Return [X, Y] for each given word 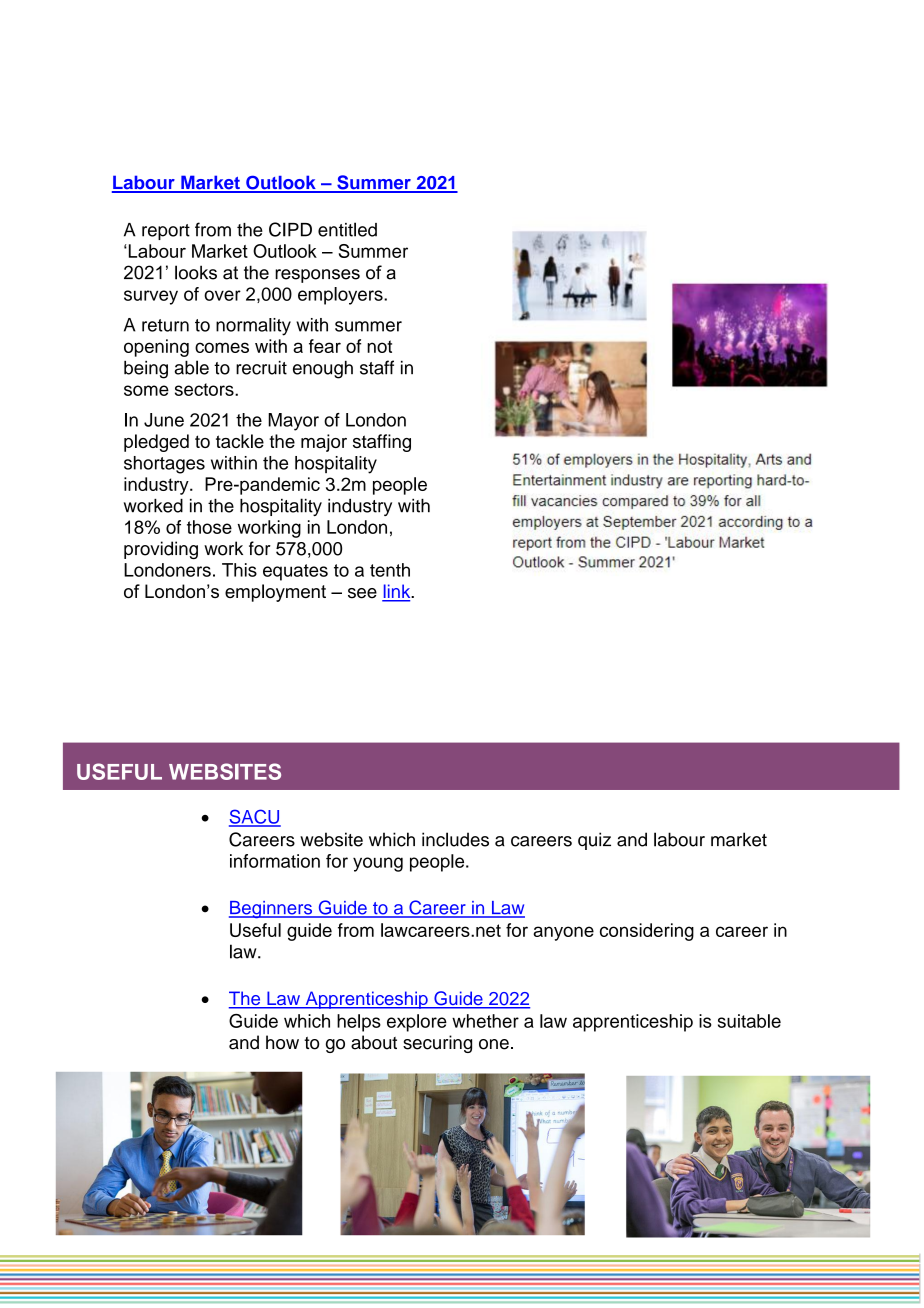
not [379, 346]
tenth [390, 570]
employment [275, 593]
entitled [347, 229]
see [362, 593]
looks [196, 272]
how [282, 1042]
